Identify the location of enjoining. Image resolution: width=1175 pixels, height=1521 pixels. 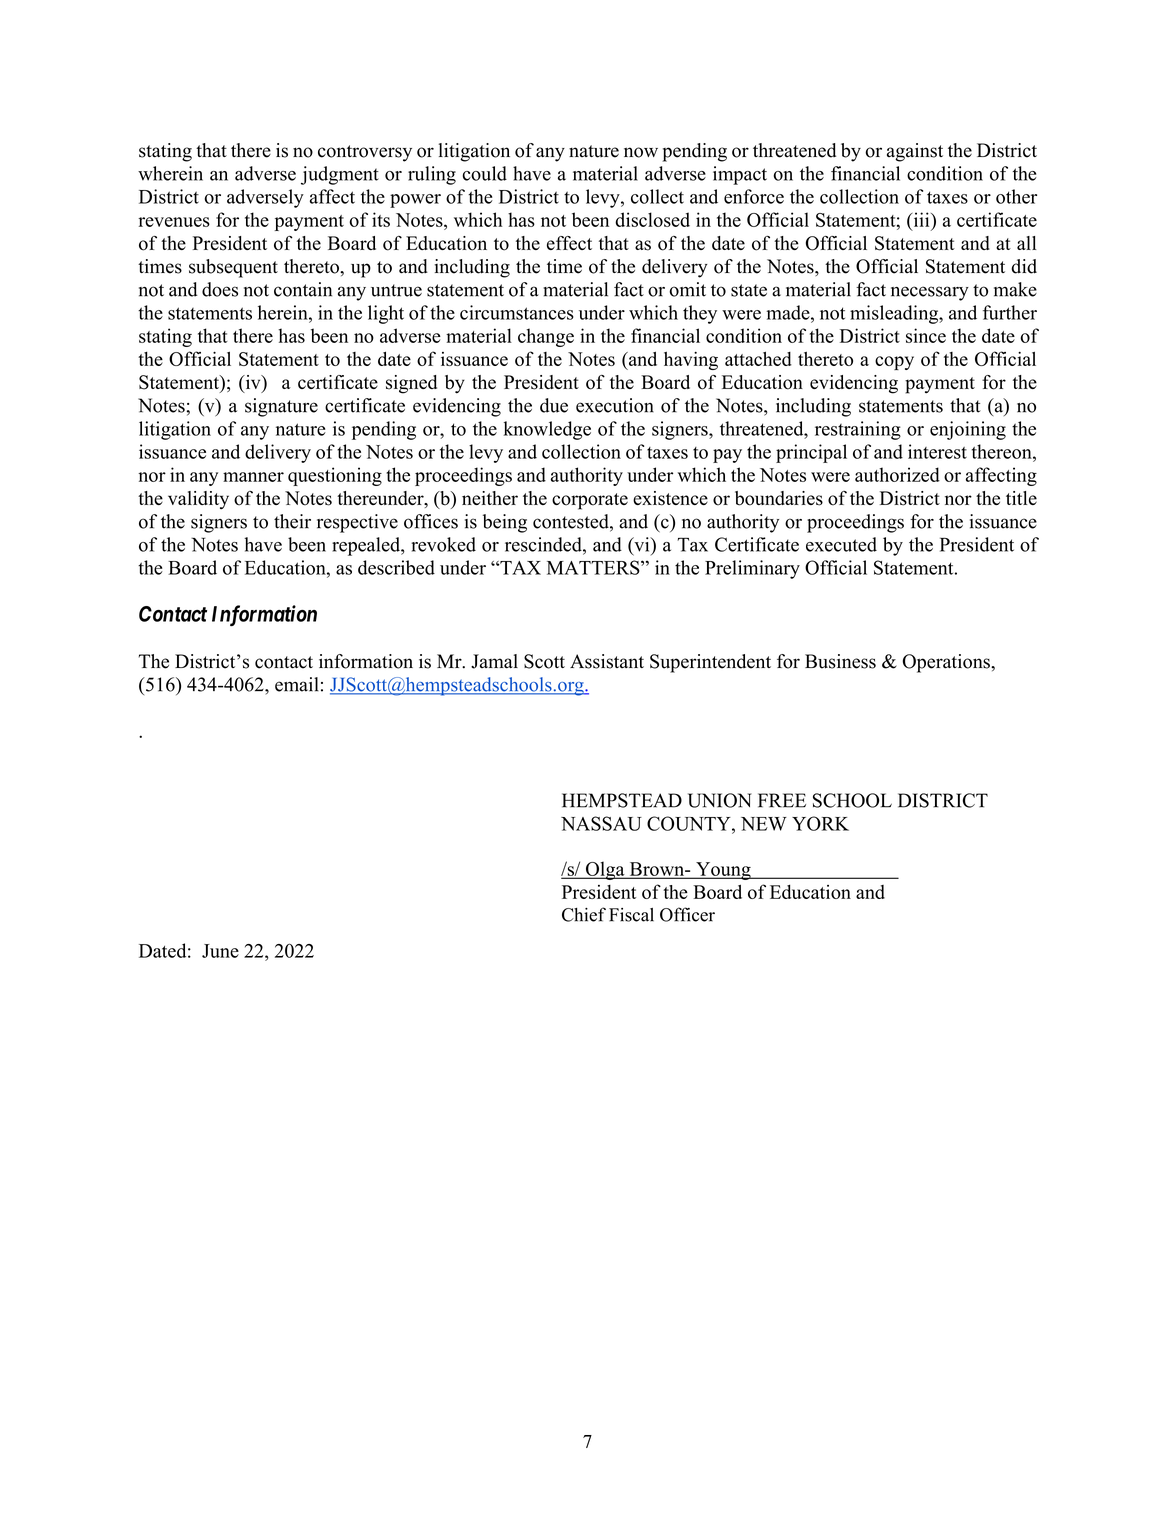
(968, 430).
